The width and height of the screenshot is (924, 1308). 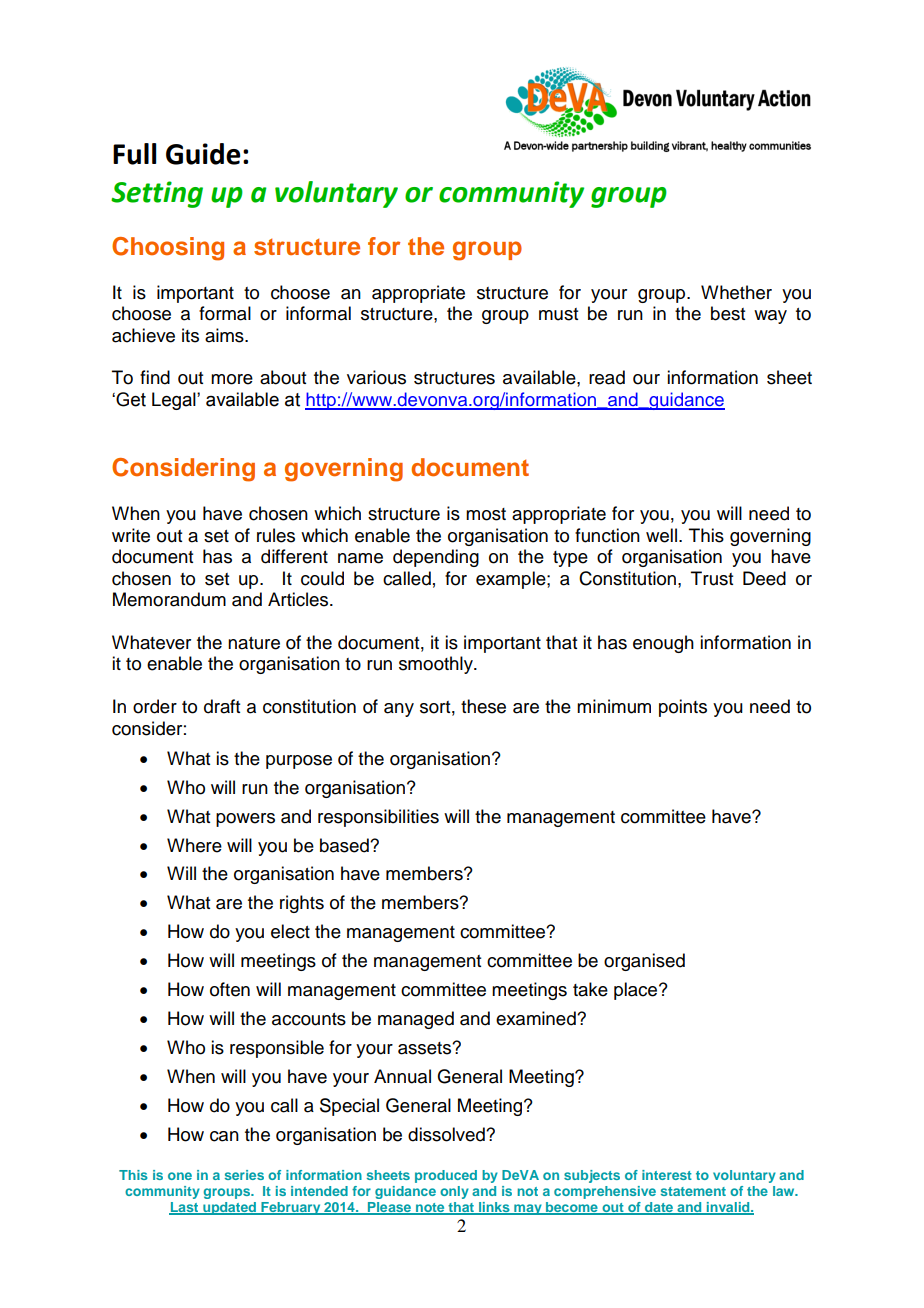 What do you see at coordinates (416, 1020) in the screenshot?
I see `managed` at bounding box center [416, 1020].
